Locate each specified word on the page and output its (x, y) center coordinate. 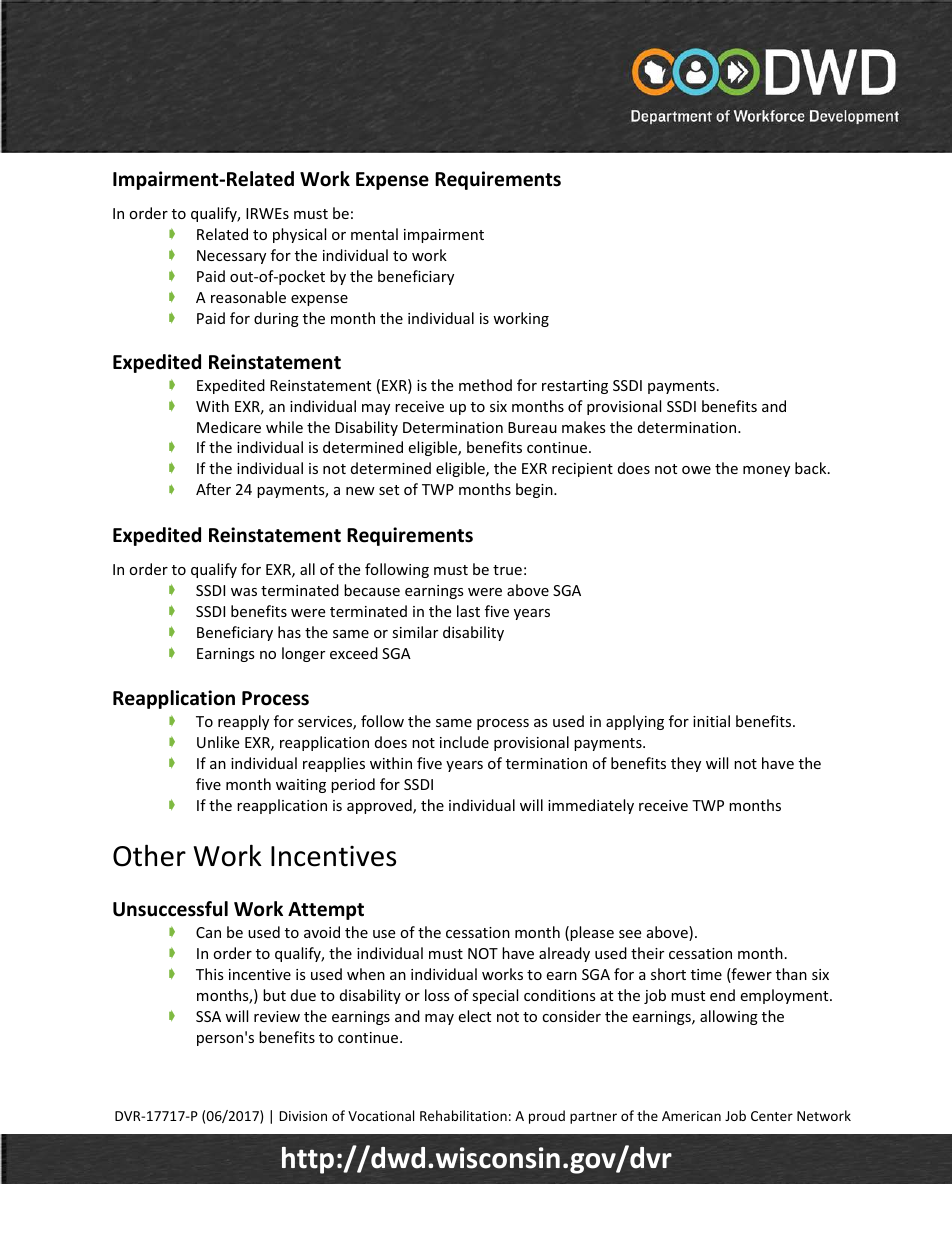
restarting (575, 387)
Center (772, 1116)
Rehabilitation (463, 1115)
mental (374, 234)
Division (303, 1116)
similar (415, 632)
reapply (243, 722)
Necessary (231, 257)
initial (711, 721)
